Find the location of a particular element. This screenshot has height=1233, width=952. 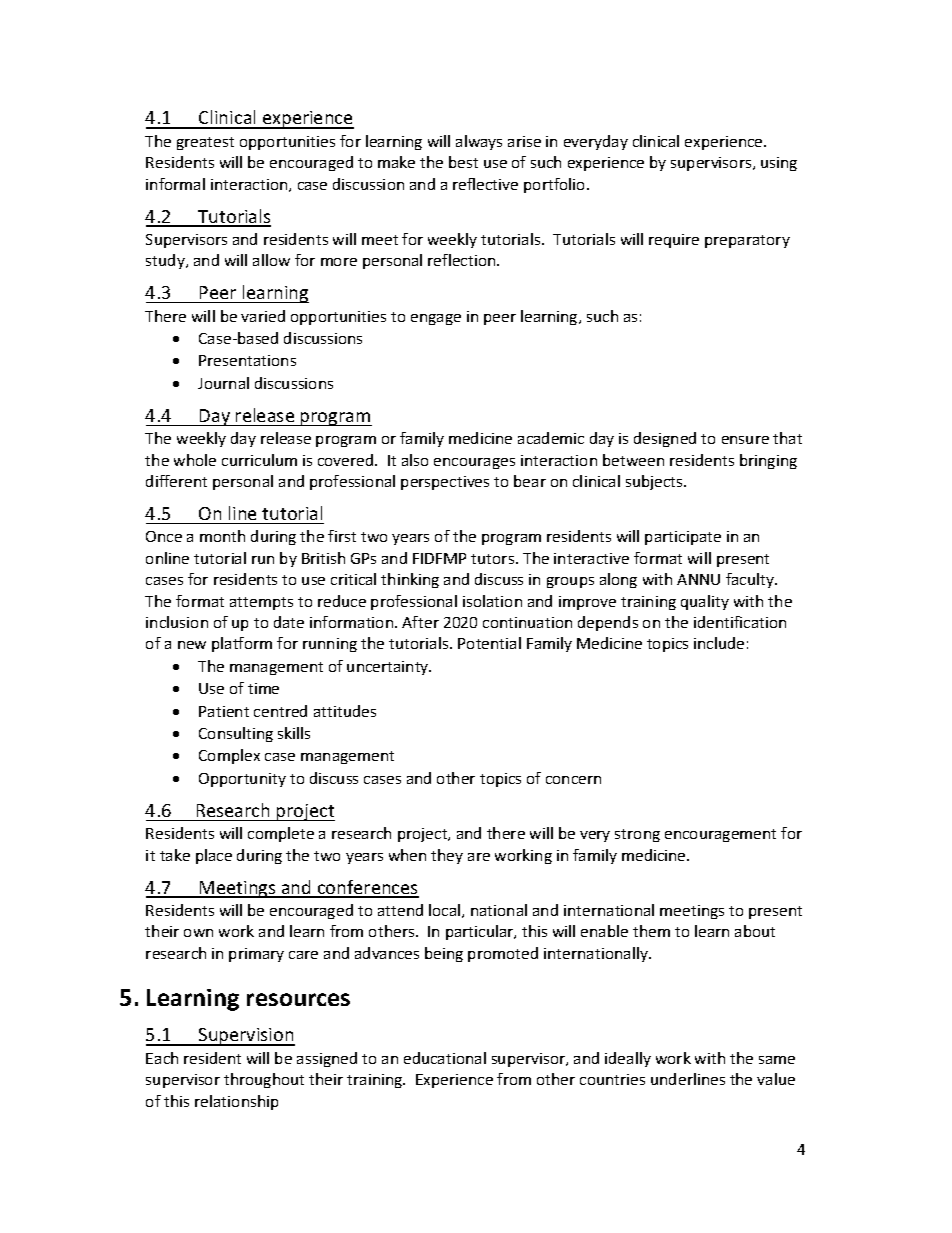

using is located at coordinates (779, 164).
